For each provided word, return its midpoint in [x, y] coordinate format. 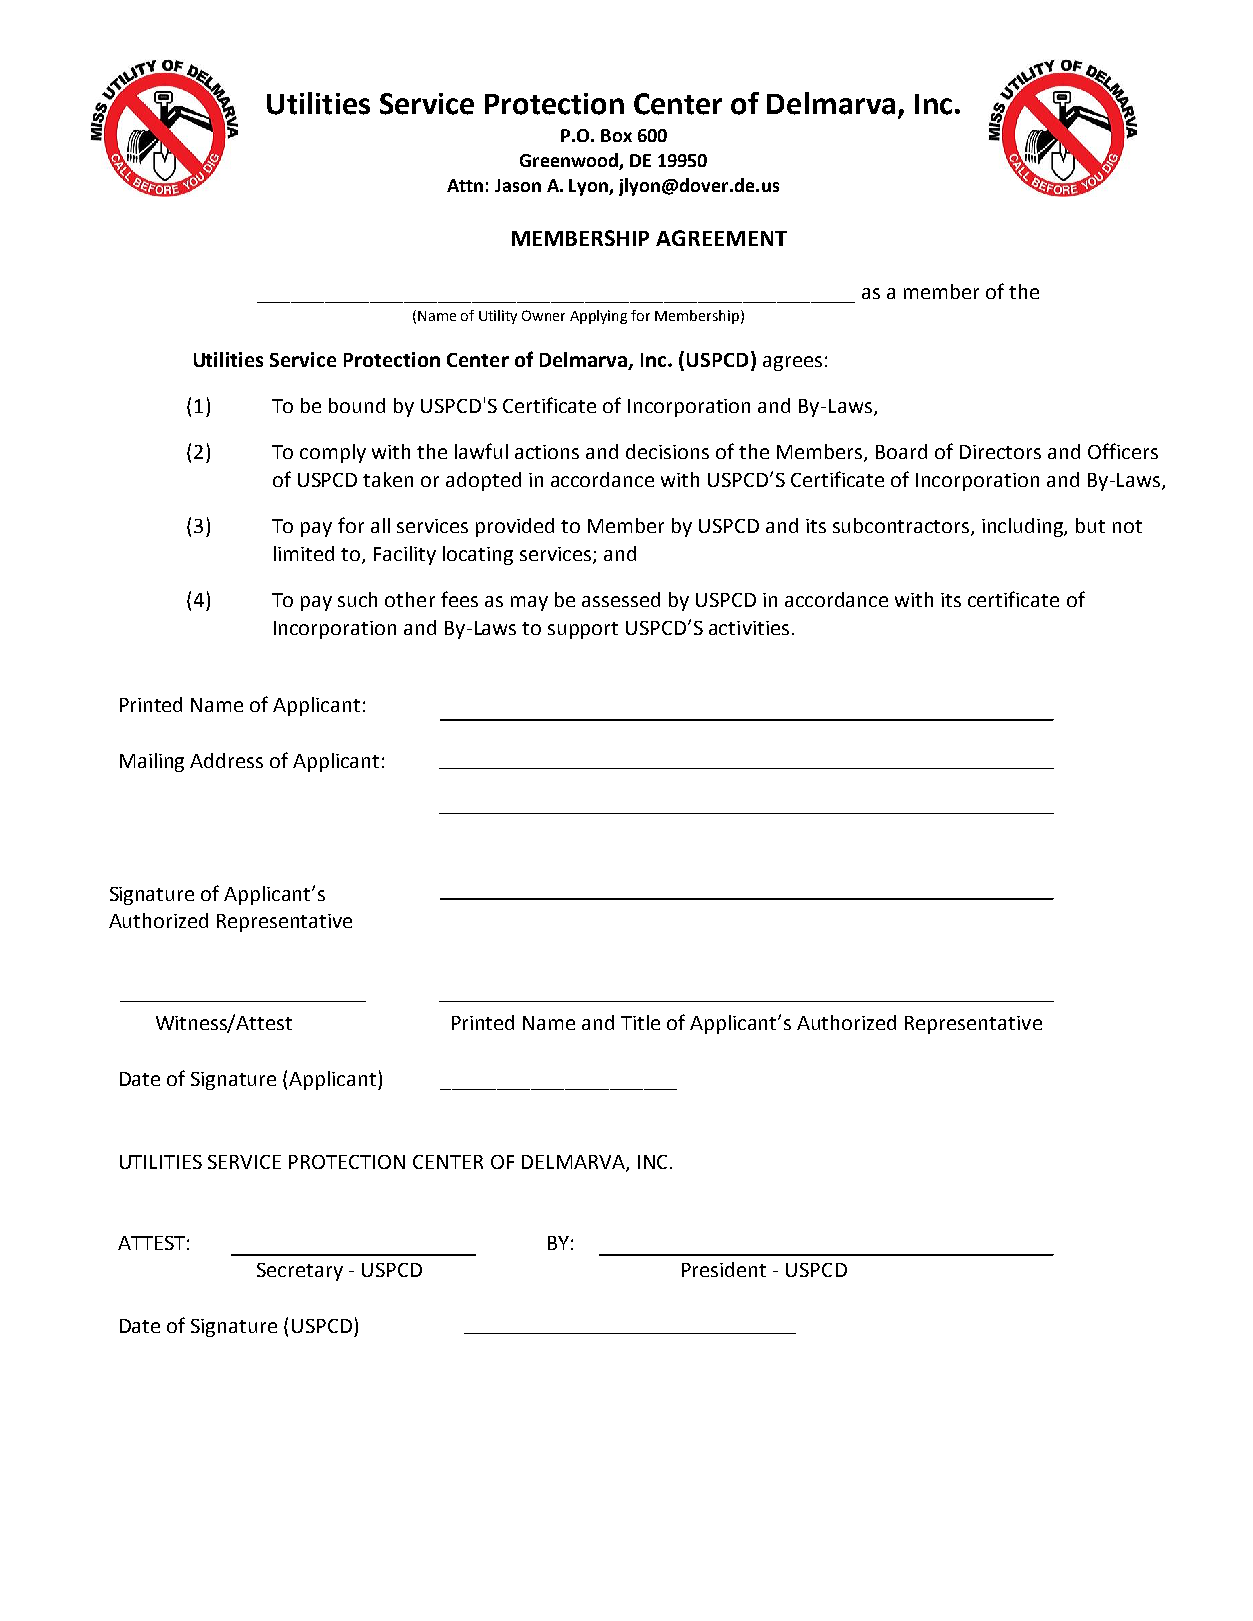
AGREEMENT [721, 238]
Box [616, 135]
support [583, 630]
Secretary [300, 1272]
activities [749, 628]
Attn [465, 185]
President [724, 1269]
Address [226, 760]
